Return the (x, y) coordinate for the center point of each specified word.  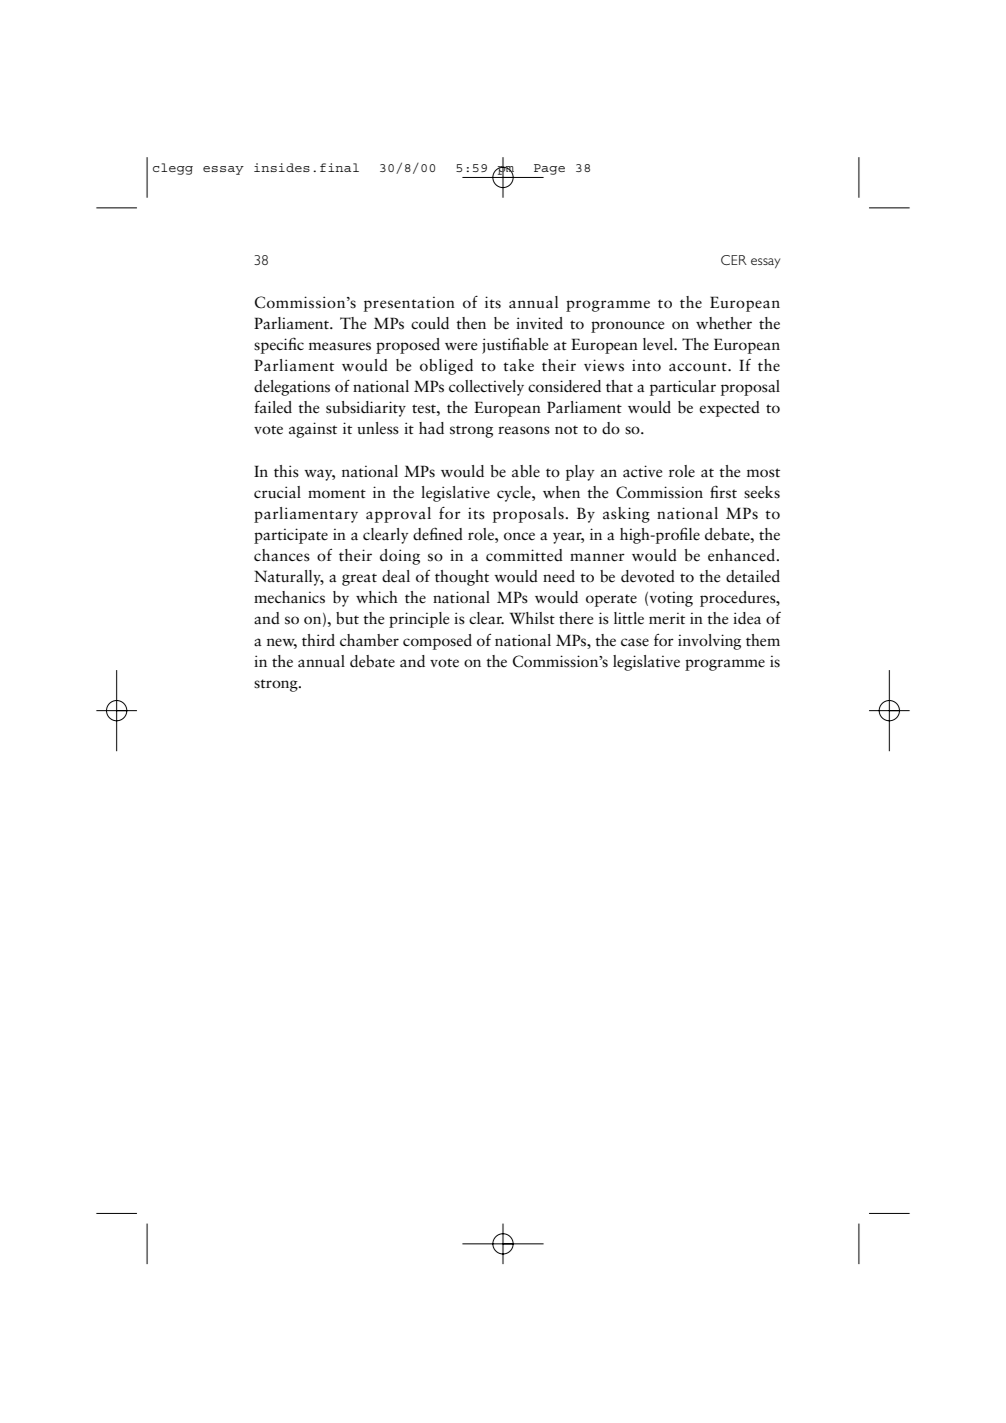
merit (667, 618)
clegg (173, 169)
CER (734, 260)
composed (437, 642)
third (318, 640)
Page (549, 169)
